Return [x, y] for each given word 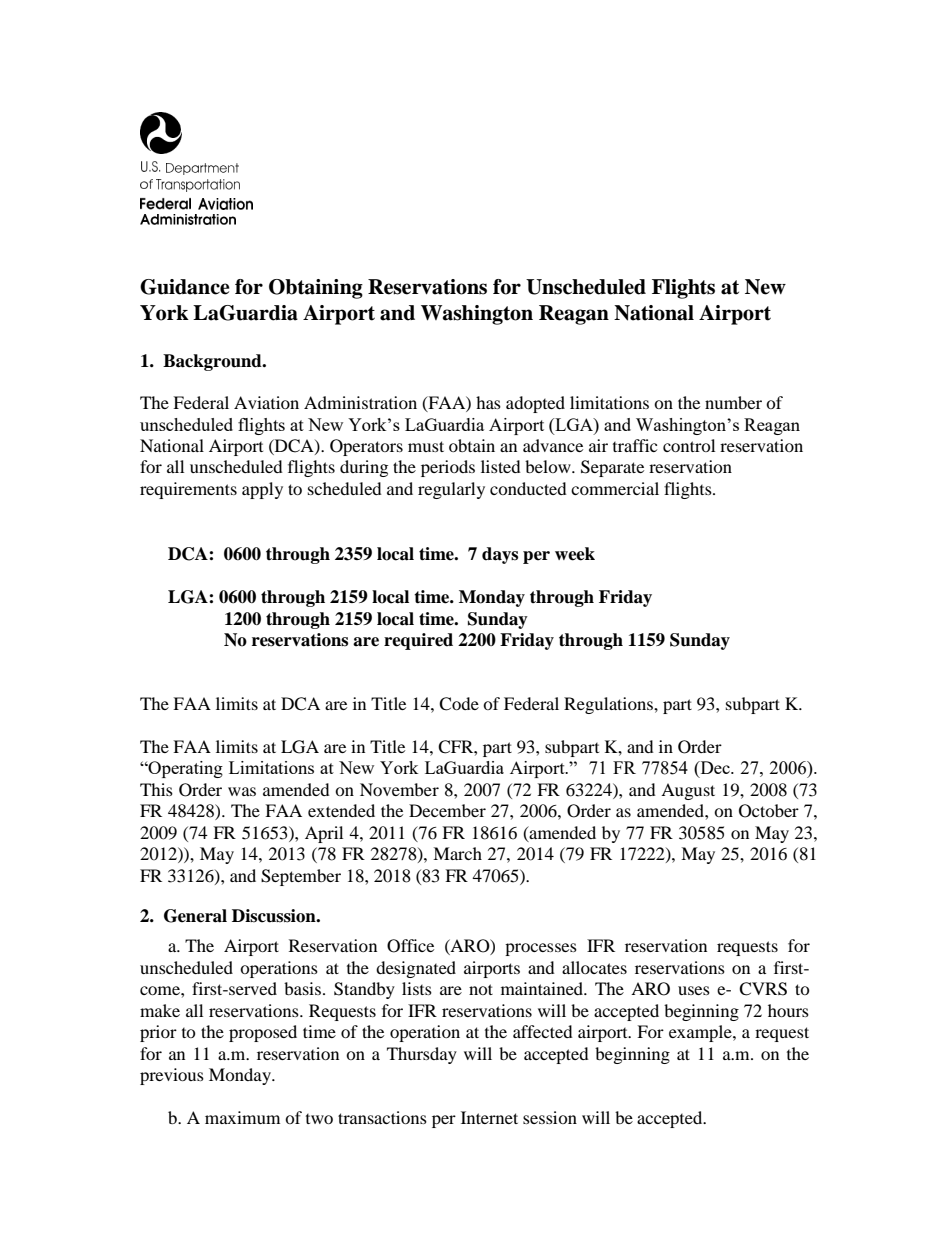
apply [262, 490]
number [733, 402]
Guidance [185, 287]
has [488, 402]
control [689, 445]
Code [459, 704]
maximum [242, 1117]
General [195, 916]
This [156, 789]
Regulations [609, 705]
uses [694, 990]
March [457, 853]
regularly [451, 490]
